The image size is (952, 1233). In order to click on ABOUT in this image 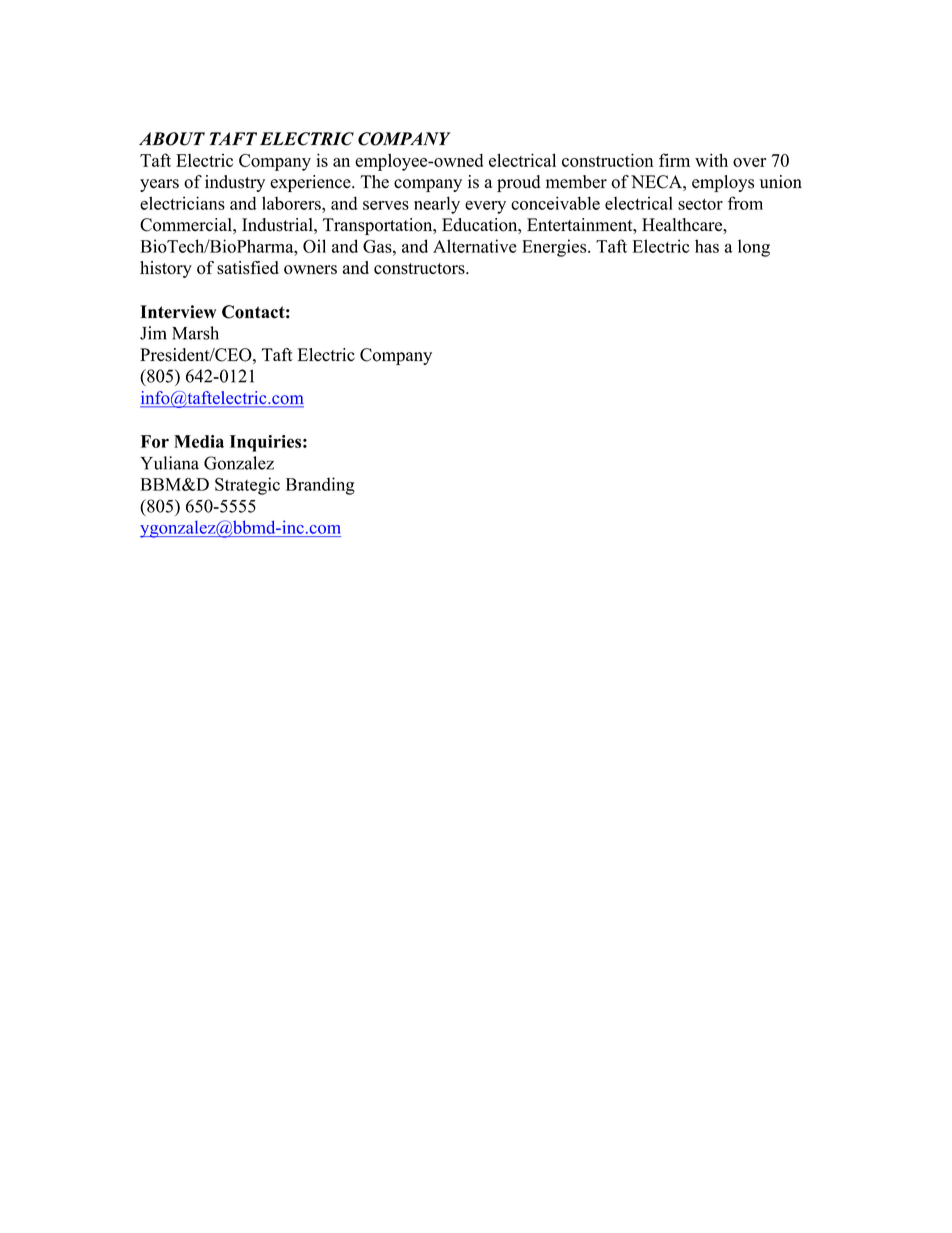, I will do `click(172, 139)`.
